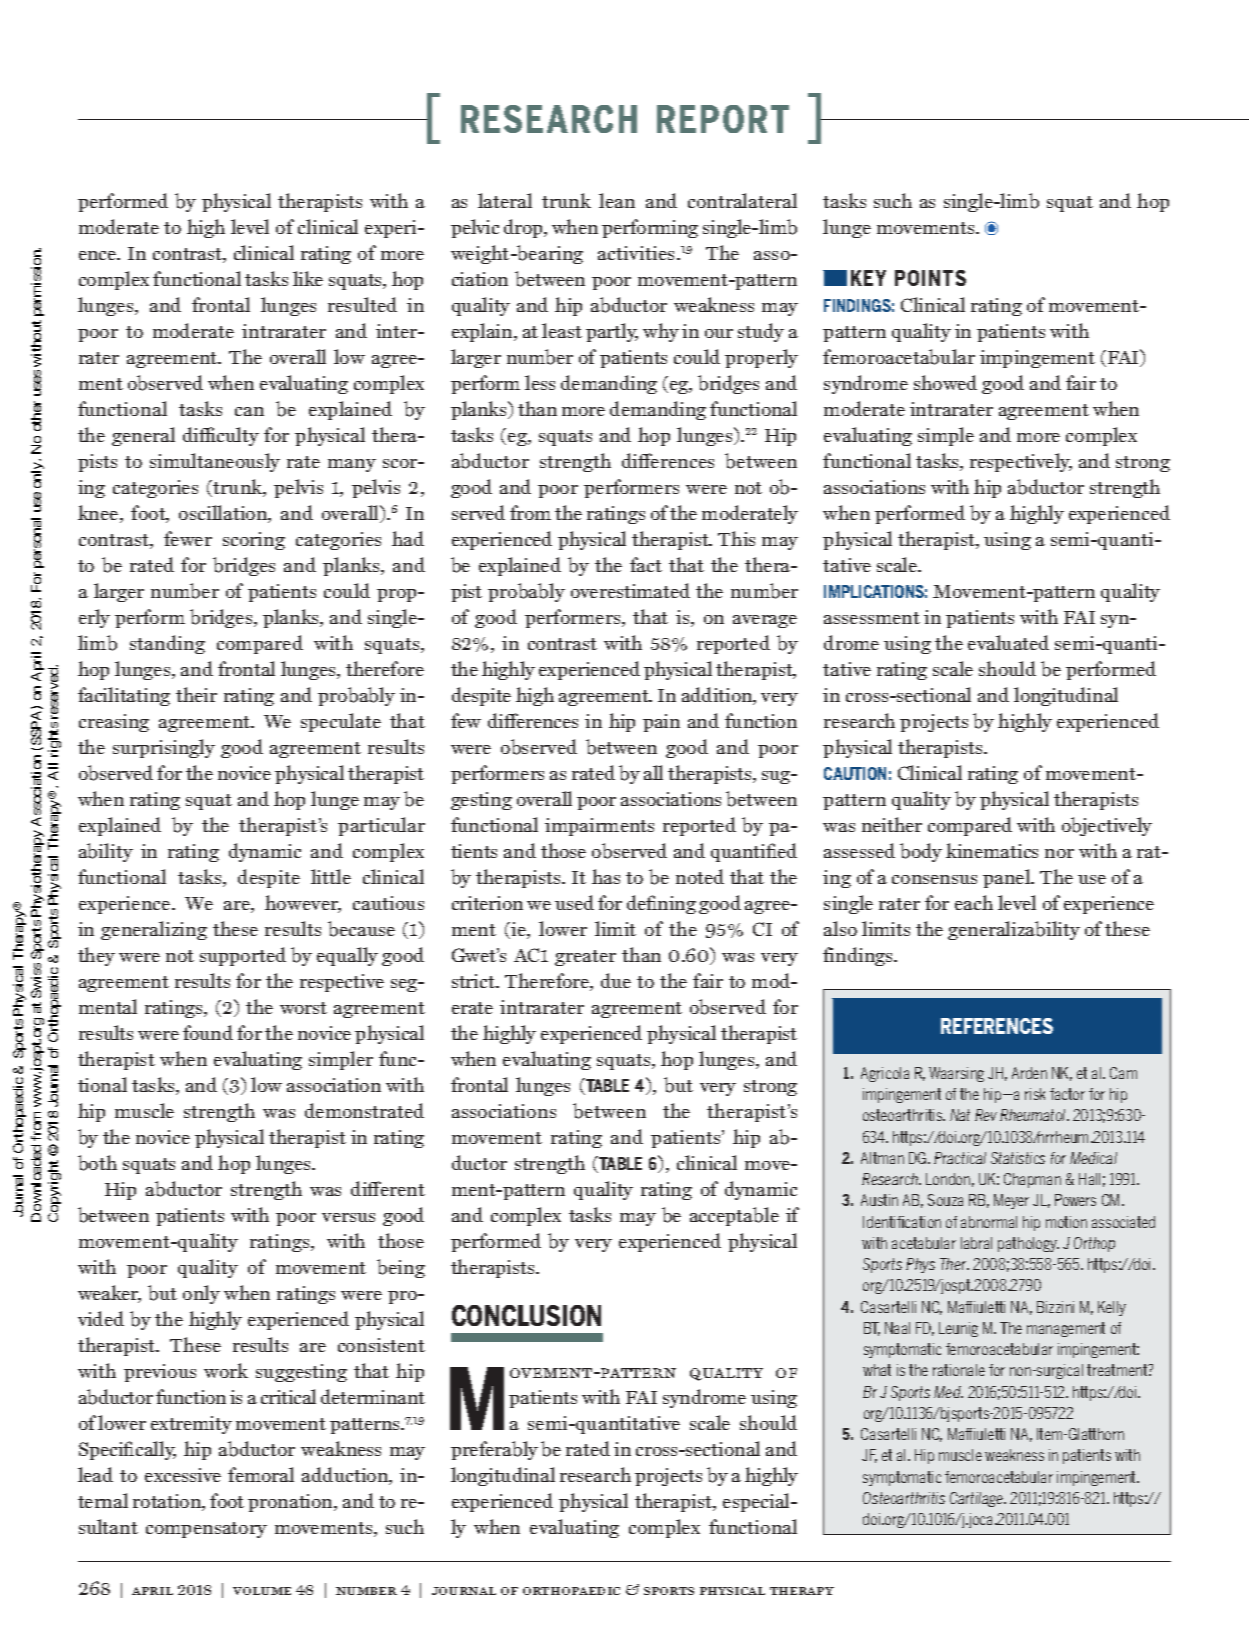 Image resolution: width=1249 pixels, height=1639 pixels. I want to click on POINTS, so click(930, 278).
